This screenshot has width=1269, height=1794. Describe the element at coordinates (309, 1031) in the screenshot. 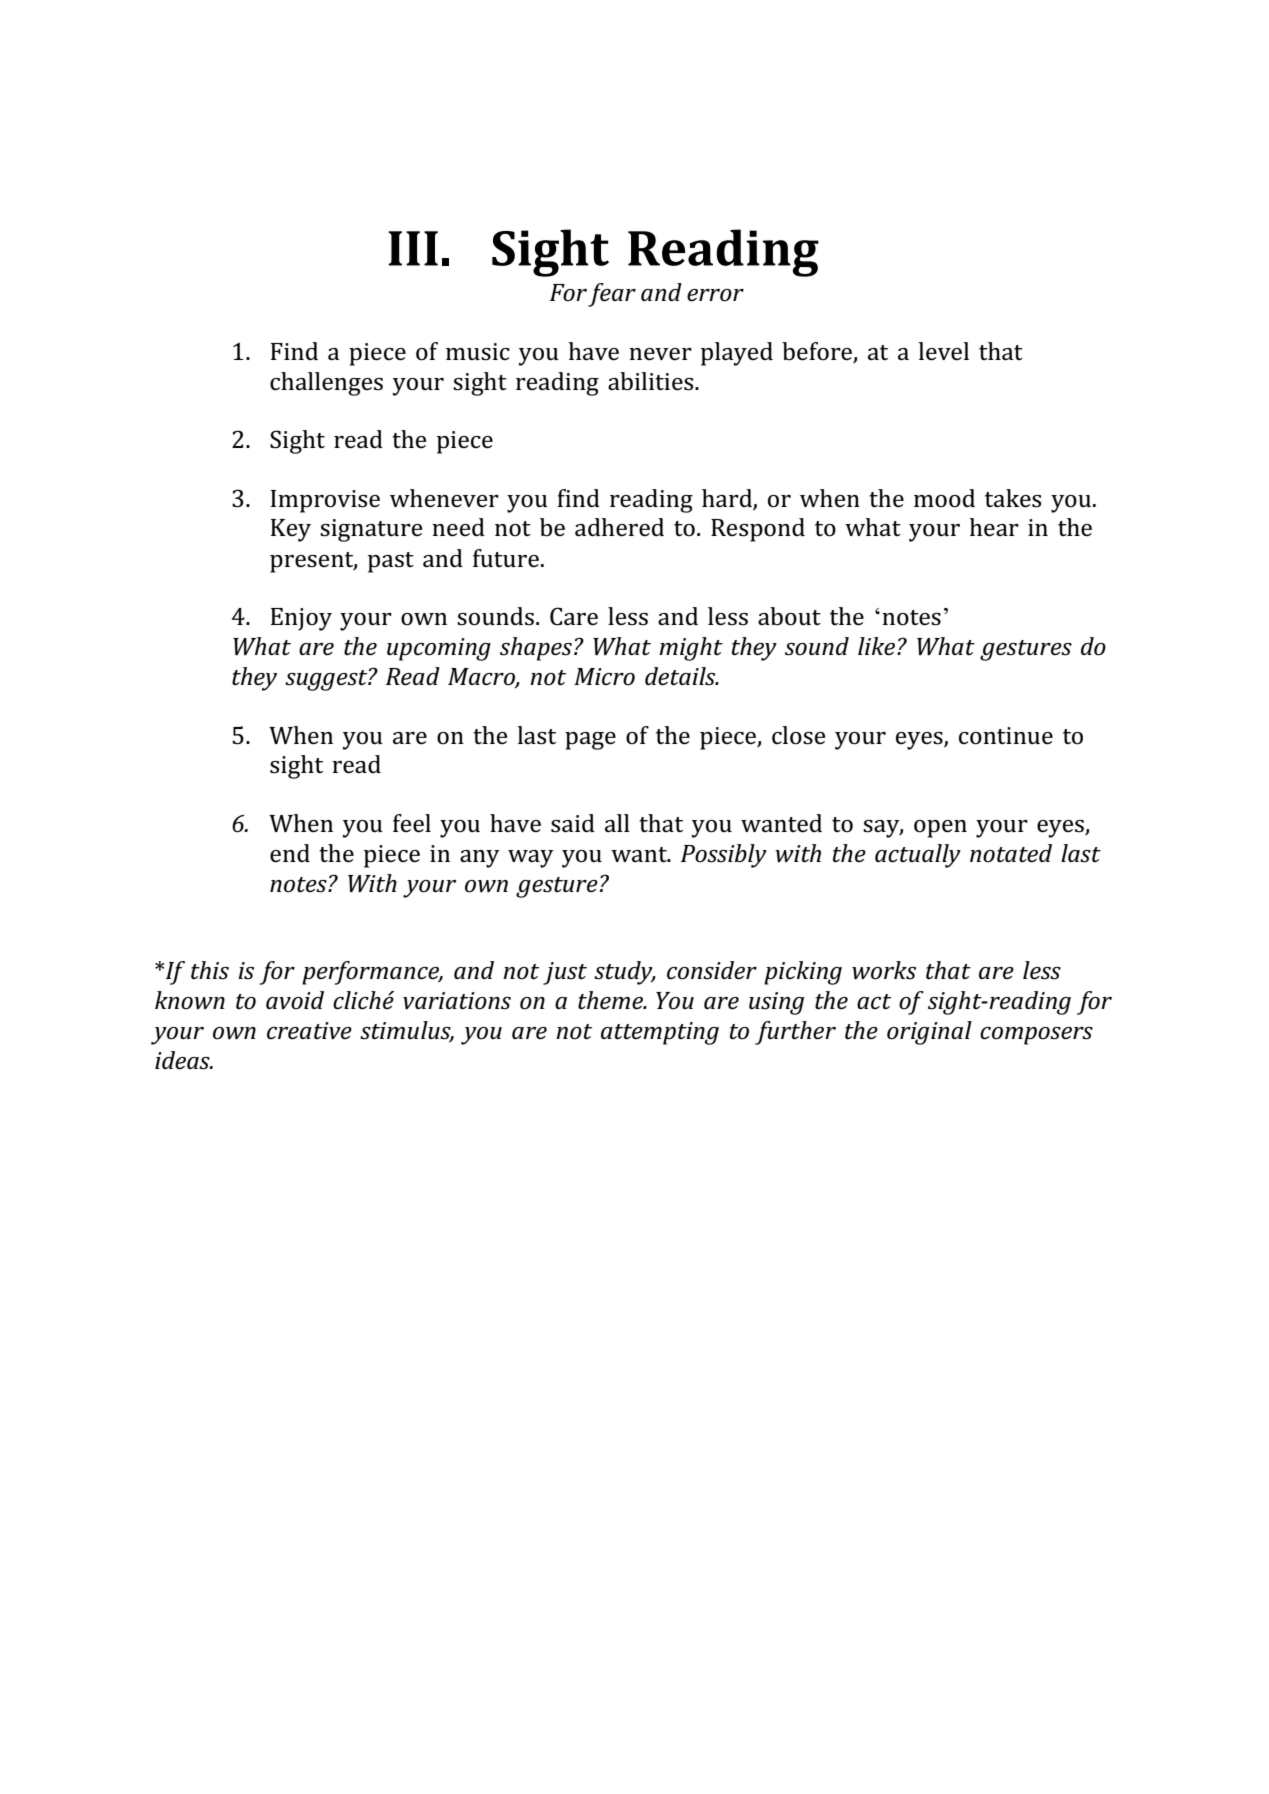

I see `creative` at that location.
